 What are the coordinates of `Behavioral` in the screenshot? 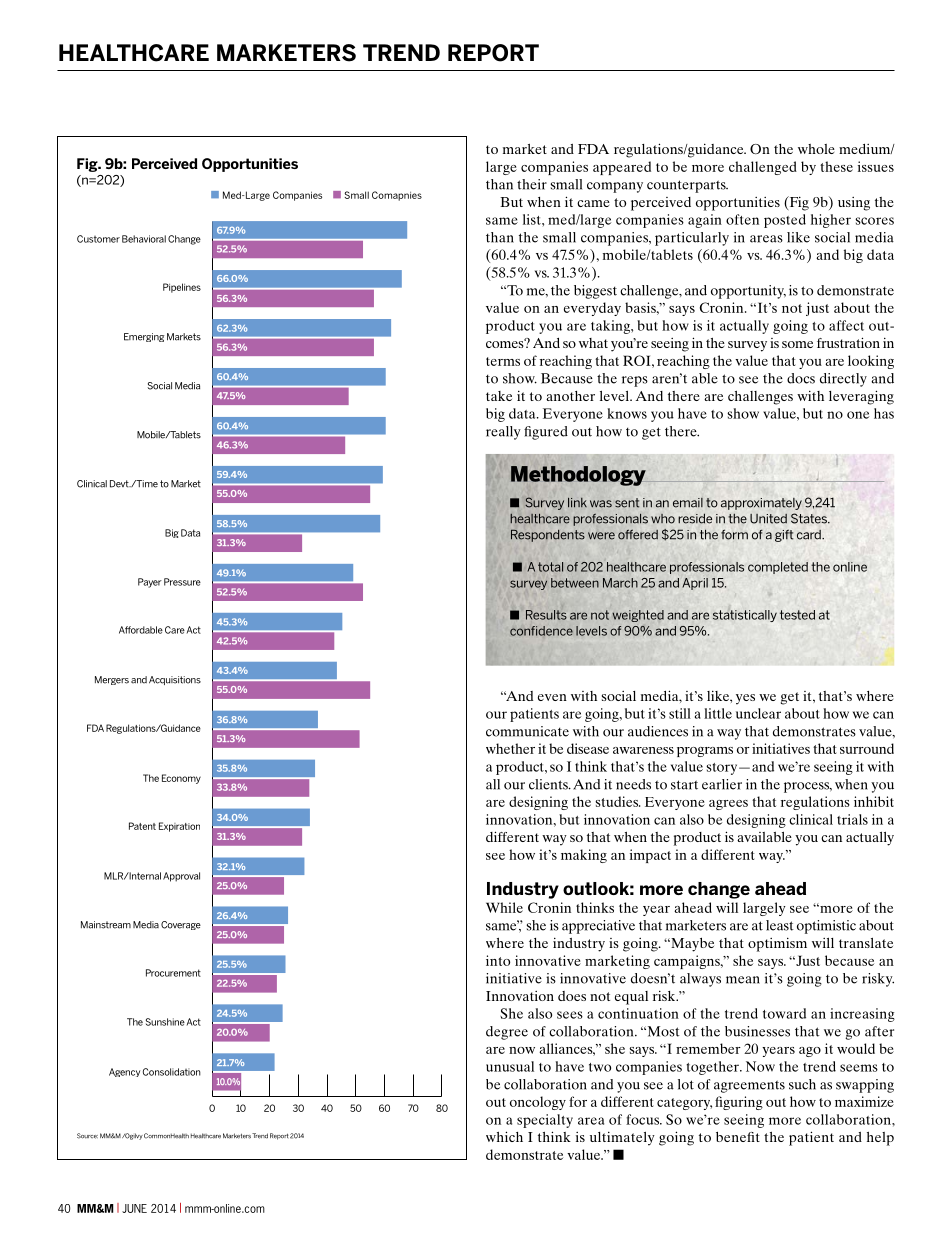 It's located at (144, 239).
